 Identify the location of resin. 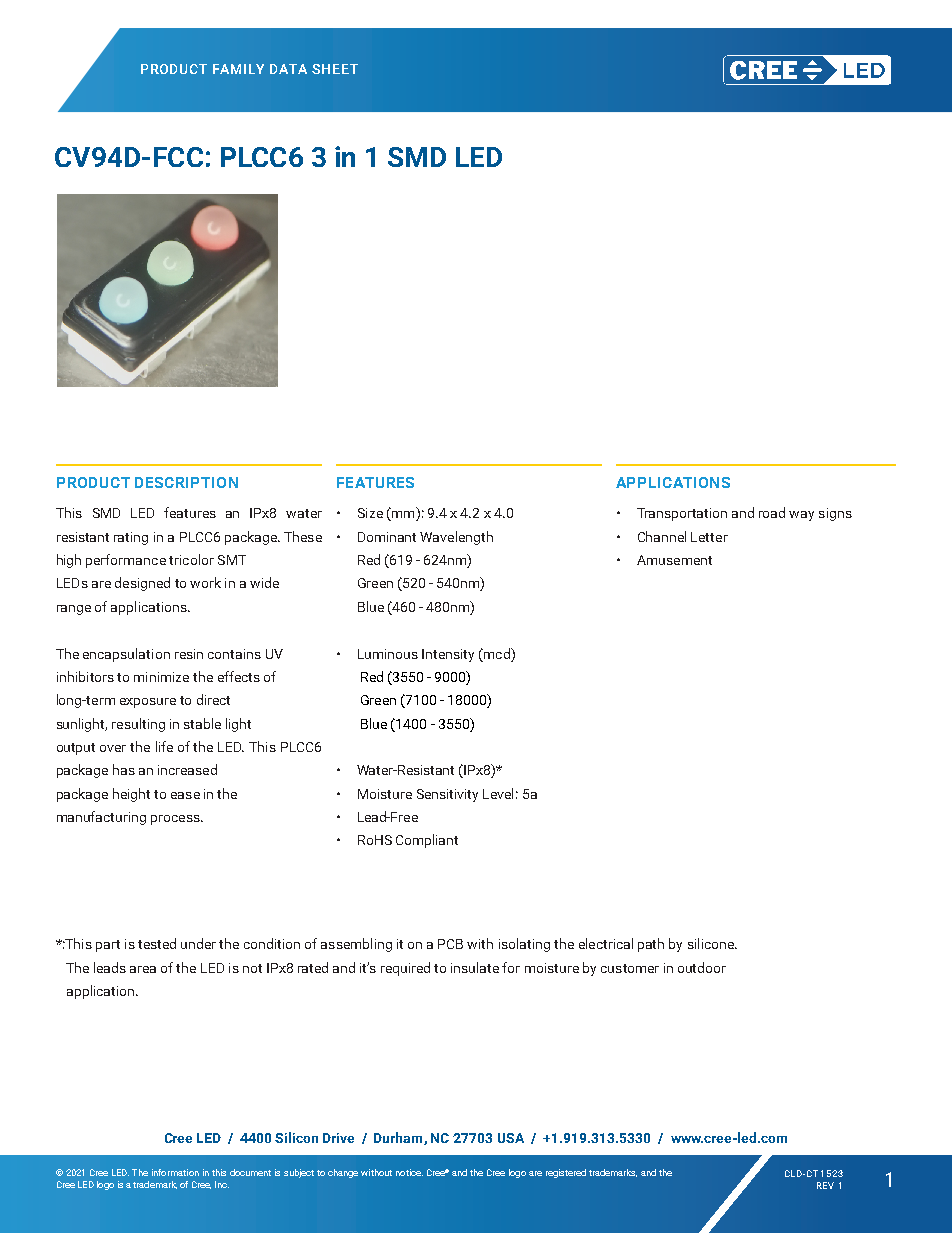
(189, 654).
